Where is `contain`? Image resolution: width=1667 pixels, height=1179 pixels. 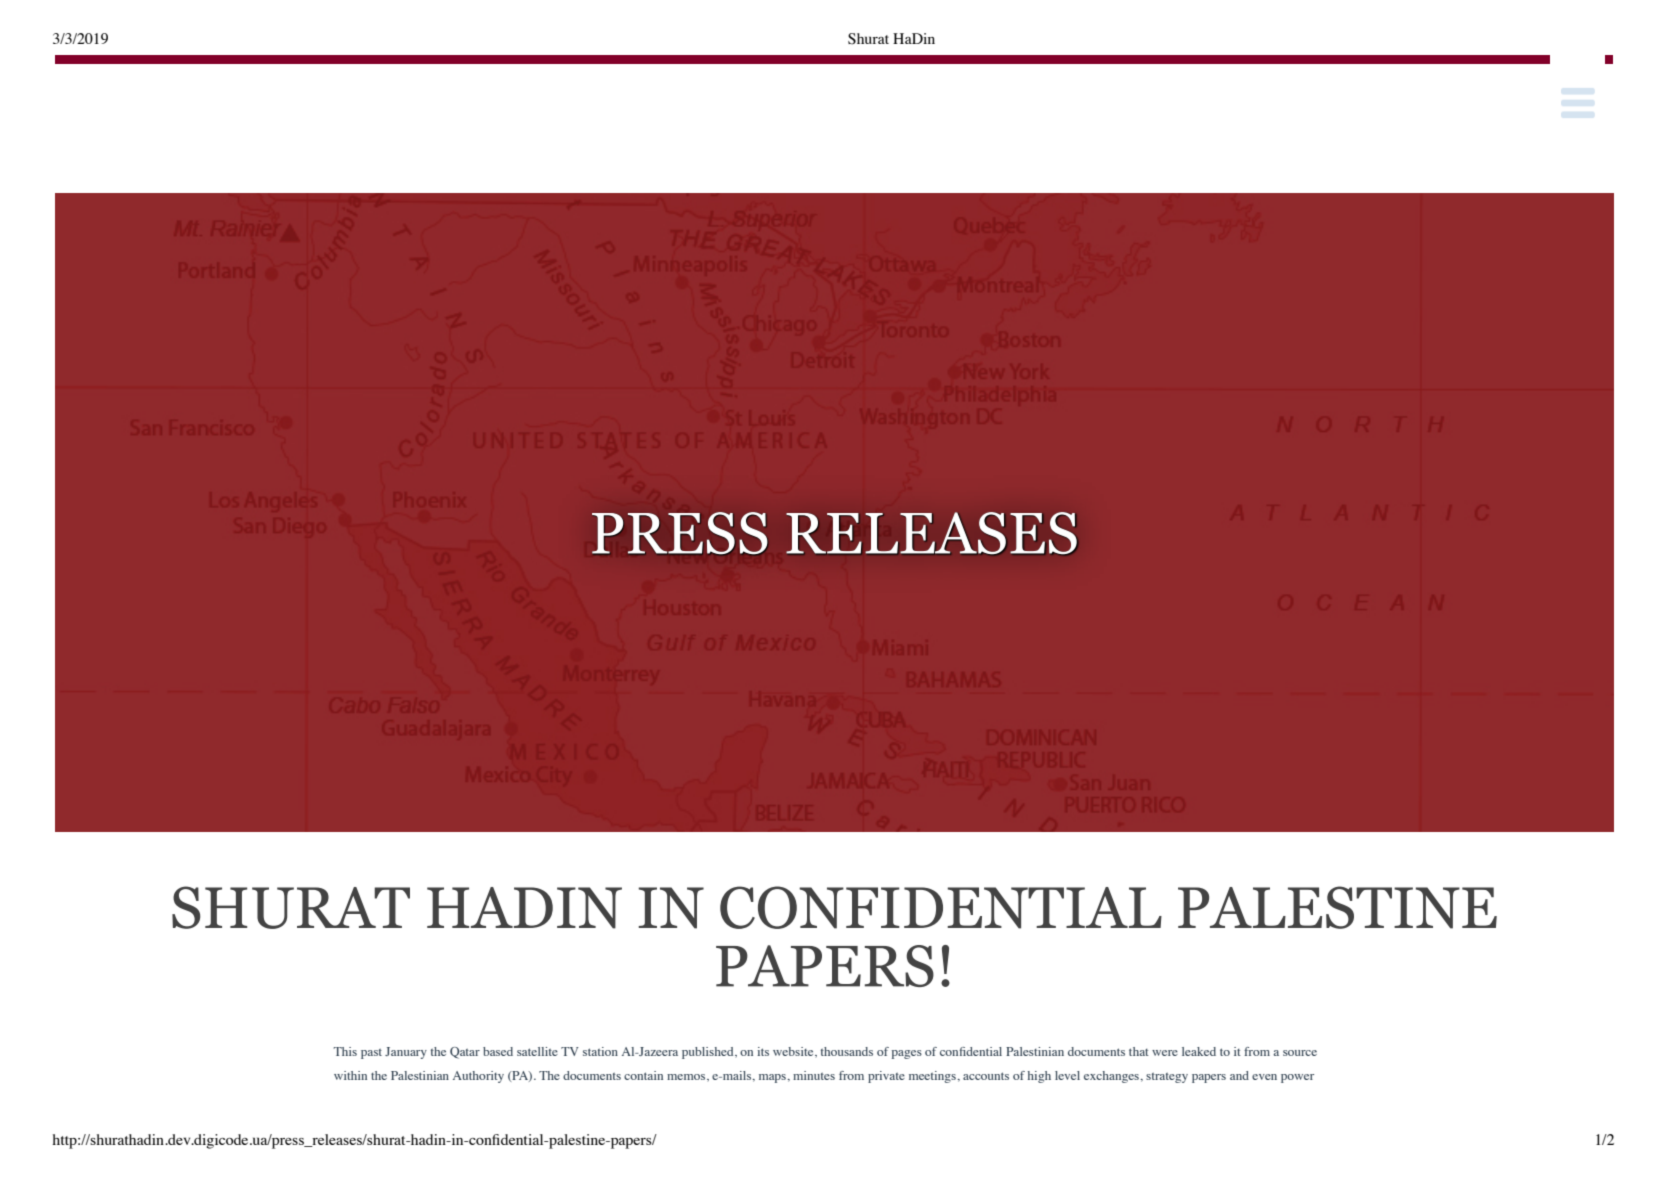 contain is located at coordinates (643, 1075).
